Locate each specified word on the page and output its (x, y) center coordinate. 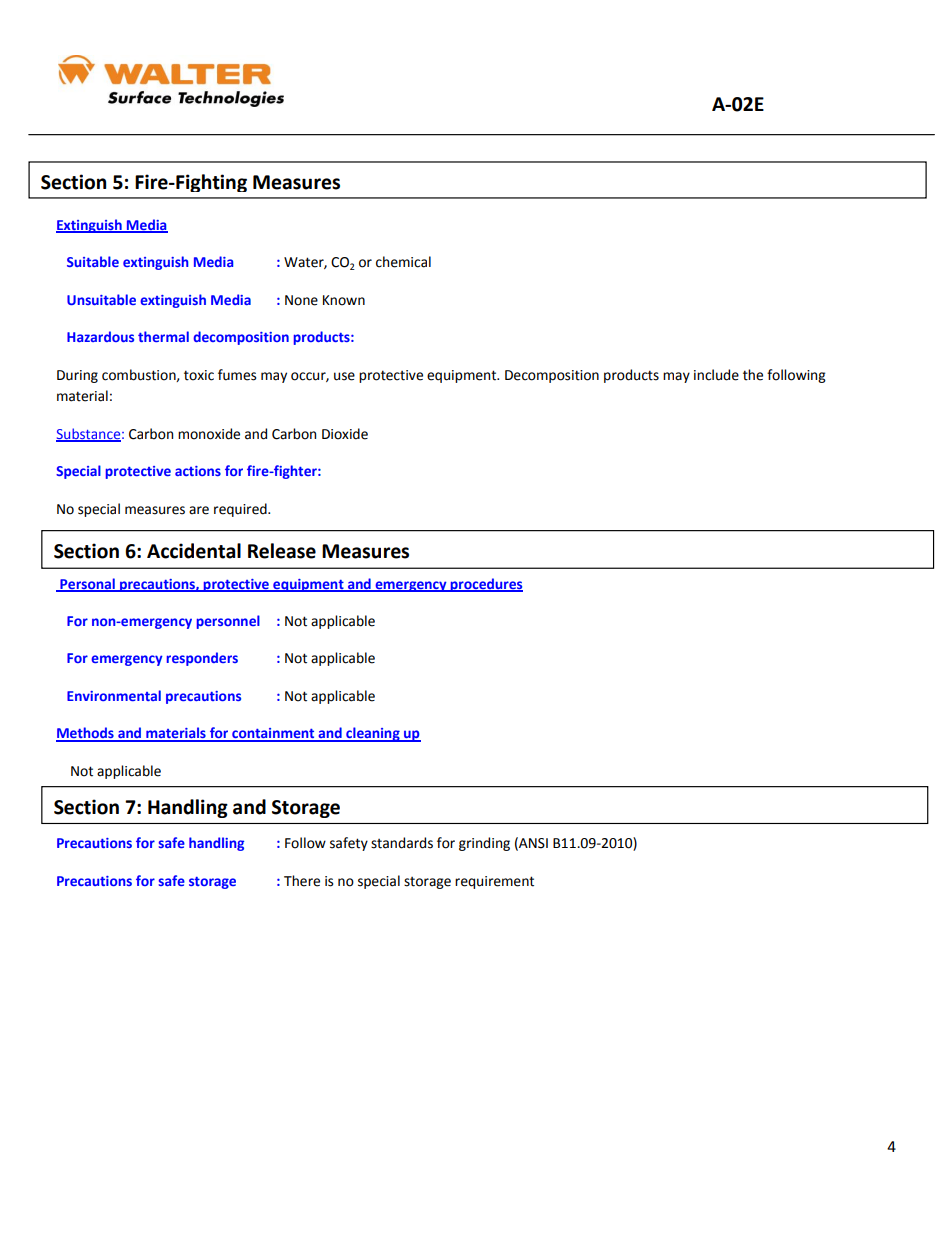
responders (202, 659)
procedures (485, 585)
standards (402, 843)
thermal (163, 336)
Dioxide (345, 434)
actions (198, 471)
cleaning (373, 734)
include (716, 375)
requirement (494, 882)
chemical (403, 262)
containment (273, 734)
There (302, 881)
